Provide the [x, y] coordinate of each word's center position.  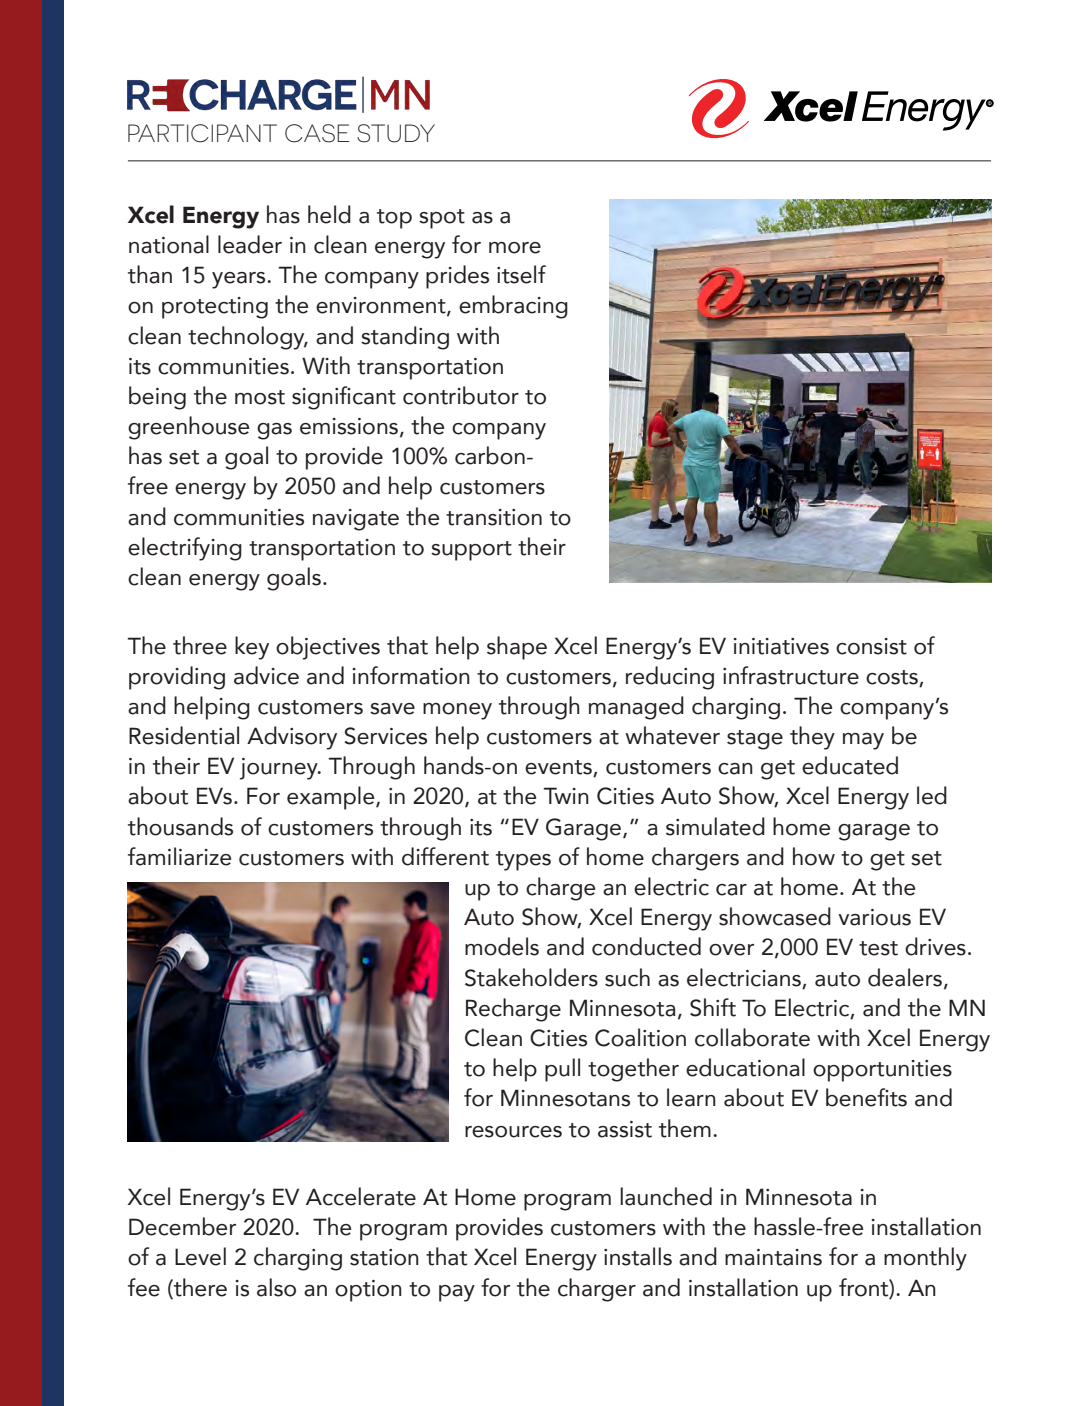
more [515, 248]
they [812, 738]
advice [266, 675]
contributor [461, 395]
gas [274, 431]
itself [521, 274]
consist [871, 646]
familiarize [179, 856]
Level [200, 1256]
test [878, 948]
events [559, 768]
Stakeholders [531, 977]
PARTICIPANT [202, 133]
